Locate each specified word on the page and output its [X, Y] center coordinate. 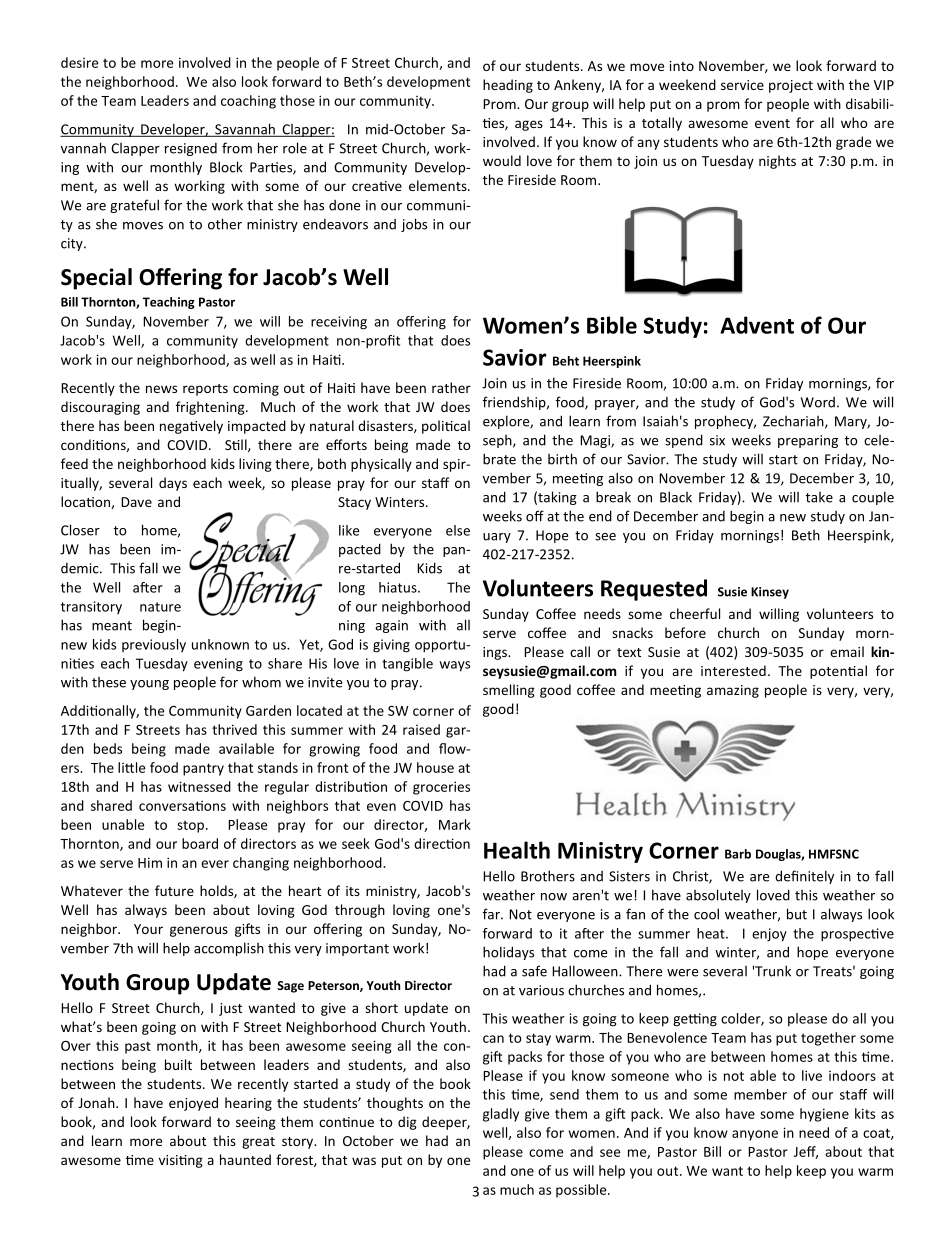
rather [451, 387]
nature [160, 607]
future [174, 890]
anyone [755, 1135]
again [391, 626]
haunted [245, 1159]
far [492, 914]
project [791, 86]
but [797, 914]
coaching [248, 102]
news [161, 389]
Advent [757, 325]
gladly [501, 1115]
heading [508, 86]
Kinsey [770, 593]
